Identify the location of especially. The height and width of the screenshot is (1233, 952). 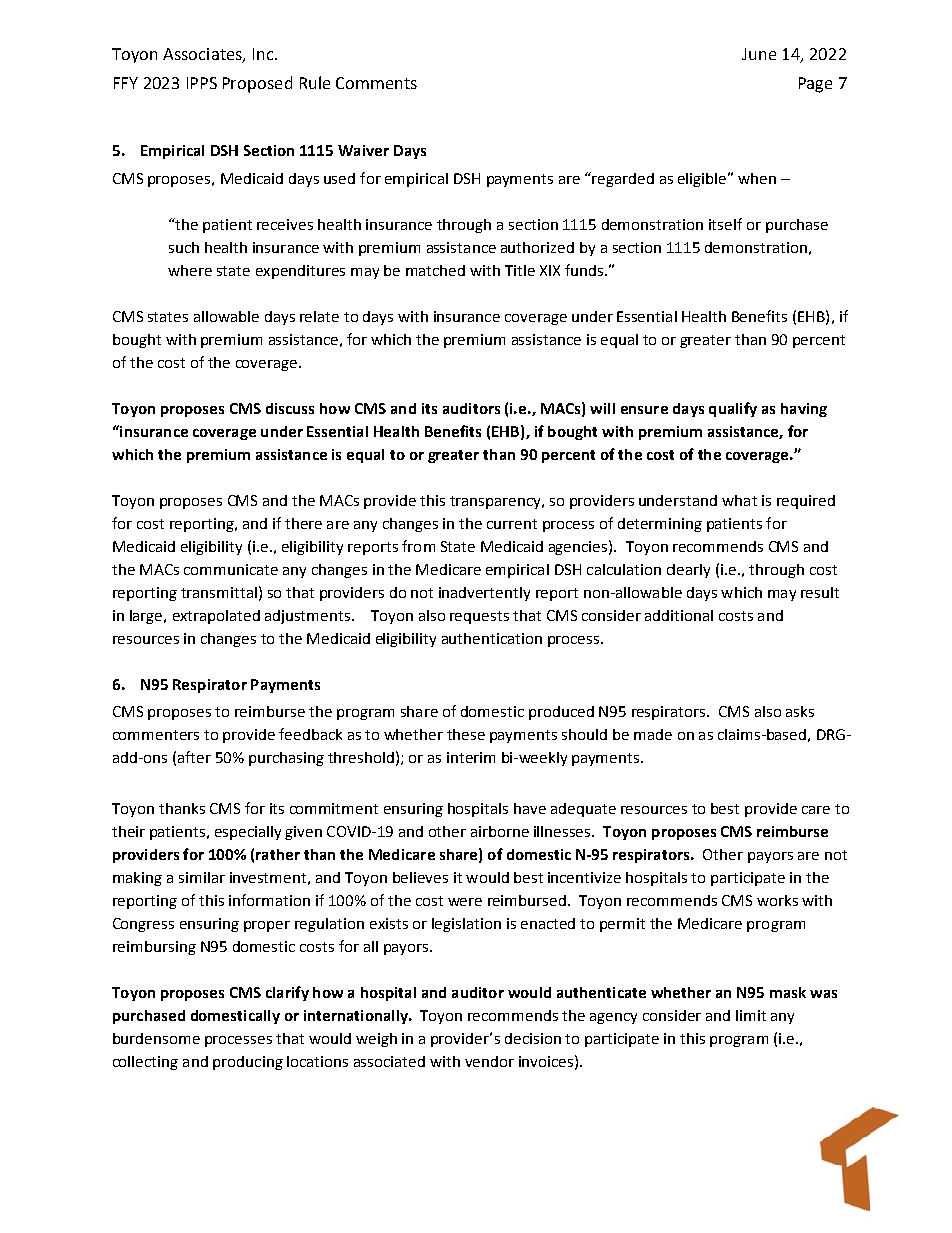
(248, 833).
